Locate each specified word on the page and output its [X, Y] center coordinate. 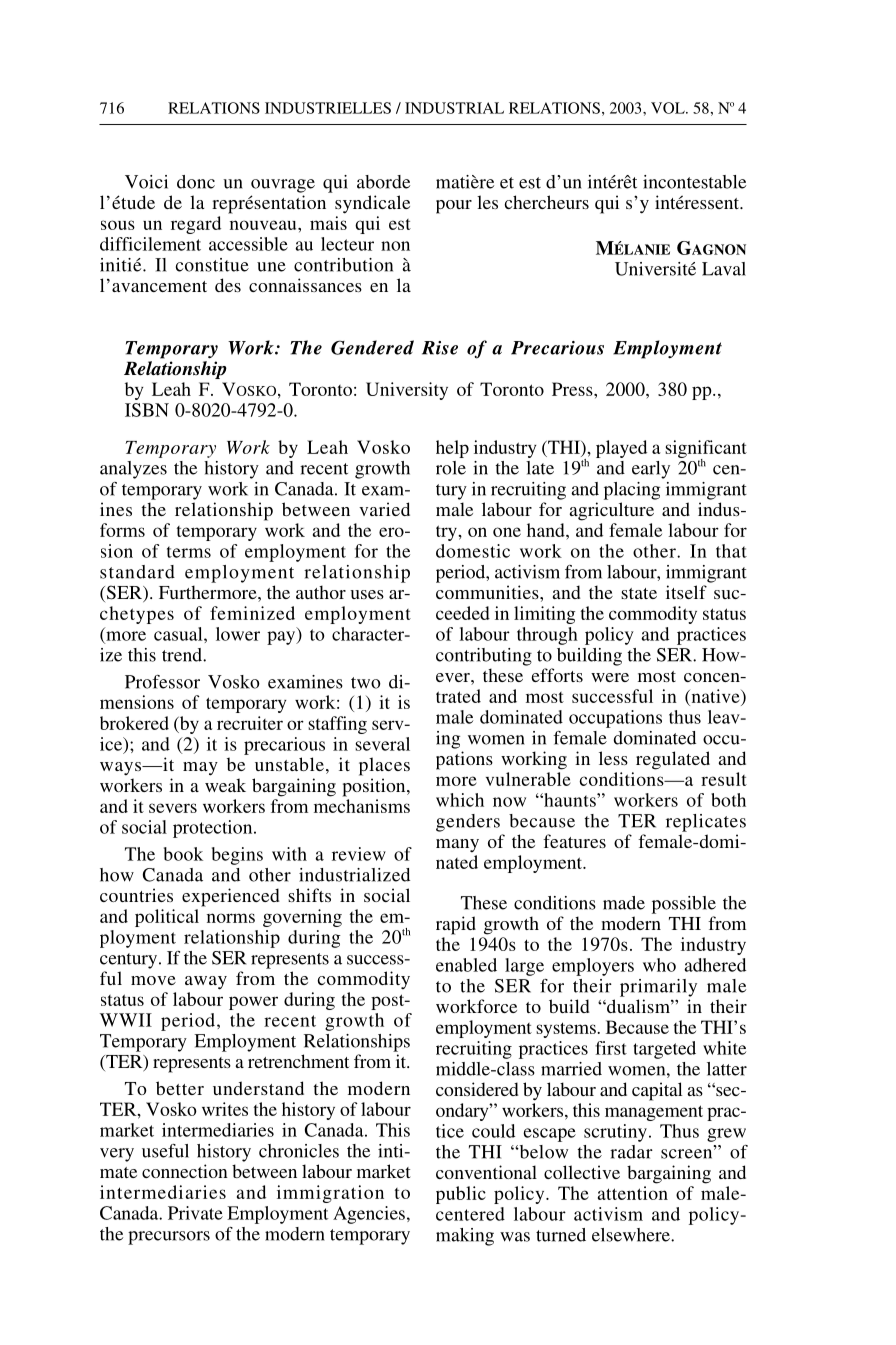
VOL [669, 108]
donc [196, 182]
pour [454, 207]
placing [632, 491]
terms [189, 552]
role [451, 468]
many [457, 845]
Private [195, 1213]
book [183, 854]
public [461, 1195]
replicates [706, 823]
